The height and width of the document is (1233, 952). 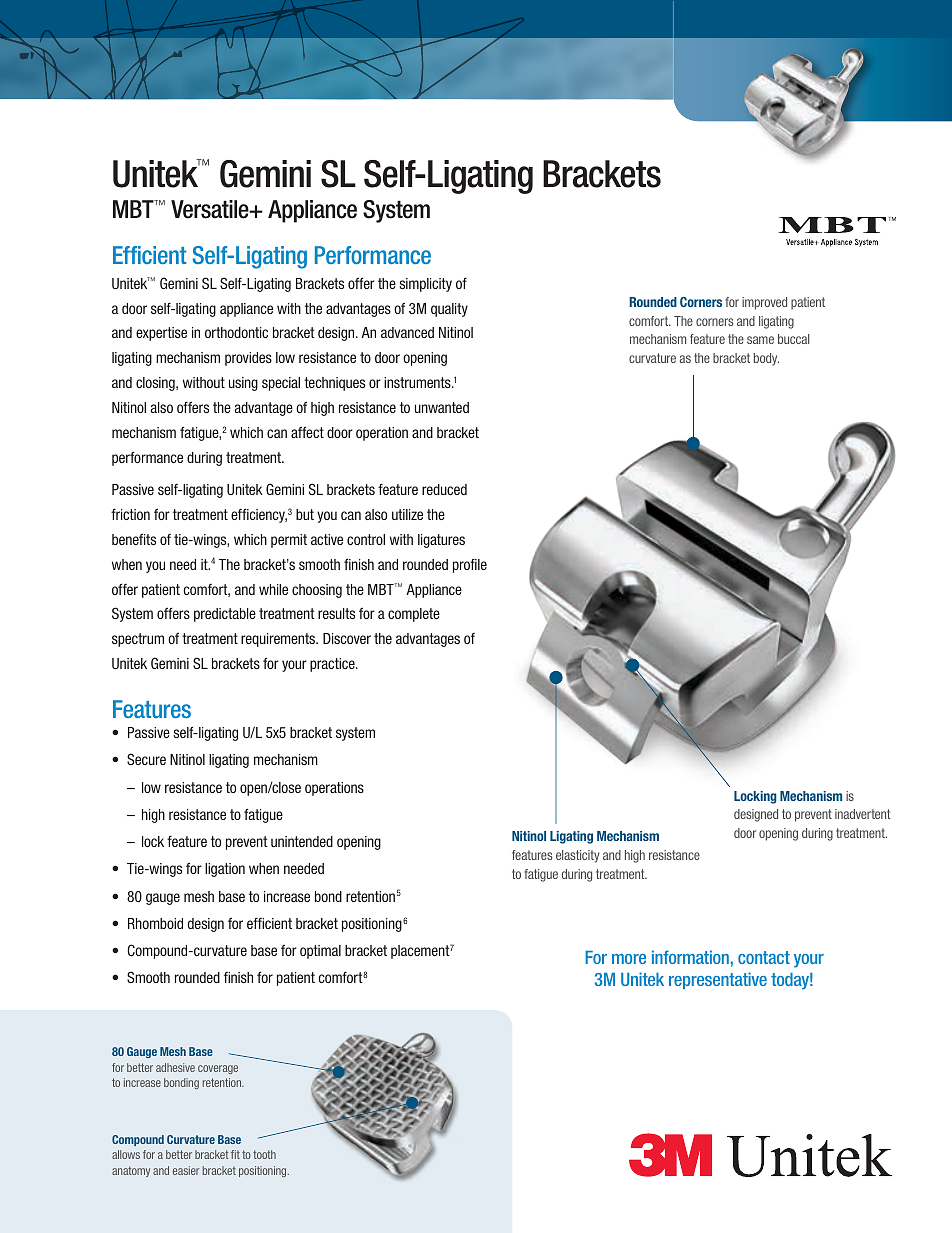 I want to click on profile, so click(x=470, y=566).
